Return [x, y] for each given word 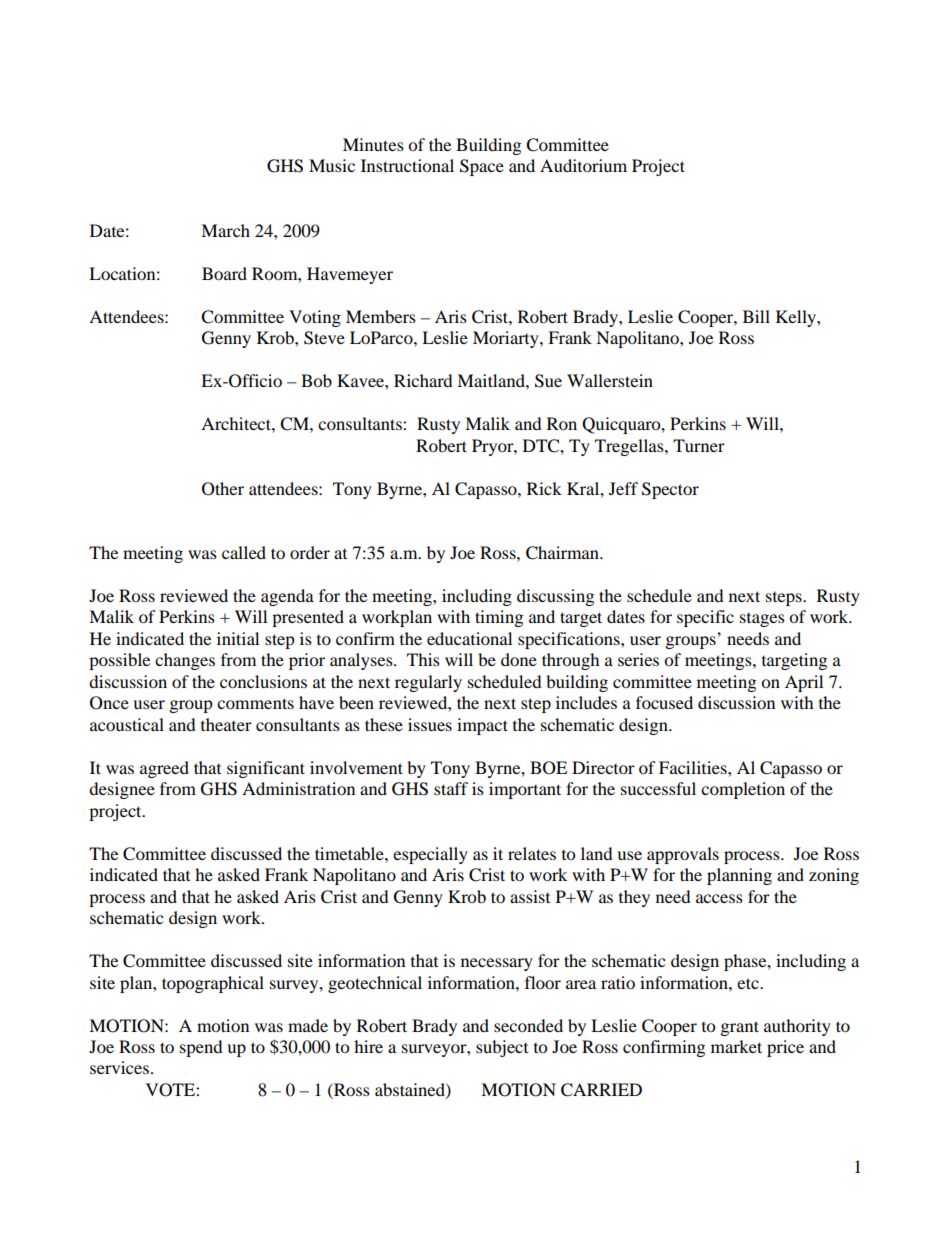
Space [482, 167]
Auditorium [583, 165]
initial [238, 638]
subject [502, 1048]
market [736, 1046]
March [225, 230]
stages [762, 620]
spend [201, 1048]
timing [499, 618]
